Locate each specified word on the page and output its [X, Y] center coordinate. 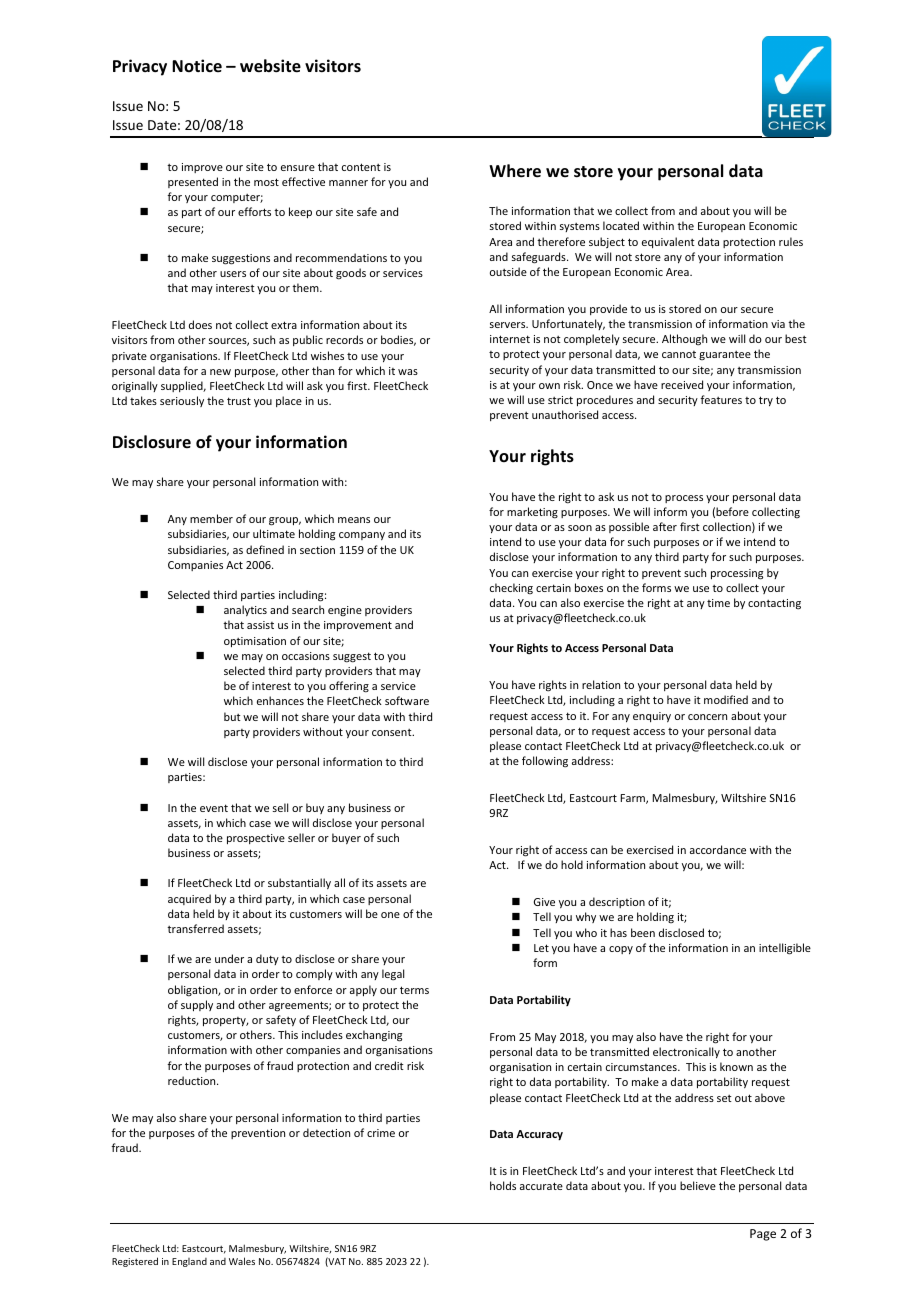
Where [515, 171]
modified [726, 699]
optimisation [255, 642]
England [189, 1262]
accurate [541, 1186]
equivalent [668, 242]
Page [763, 1235]
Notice [197, 65]
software [407, 700]
